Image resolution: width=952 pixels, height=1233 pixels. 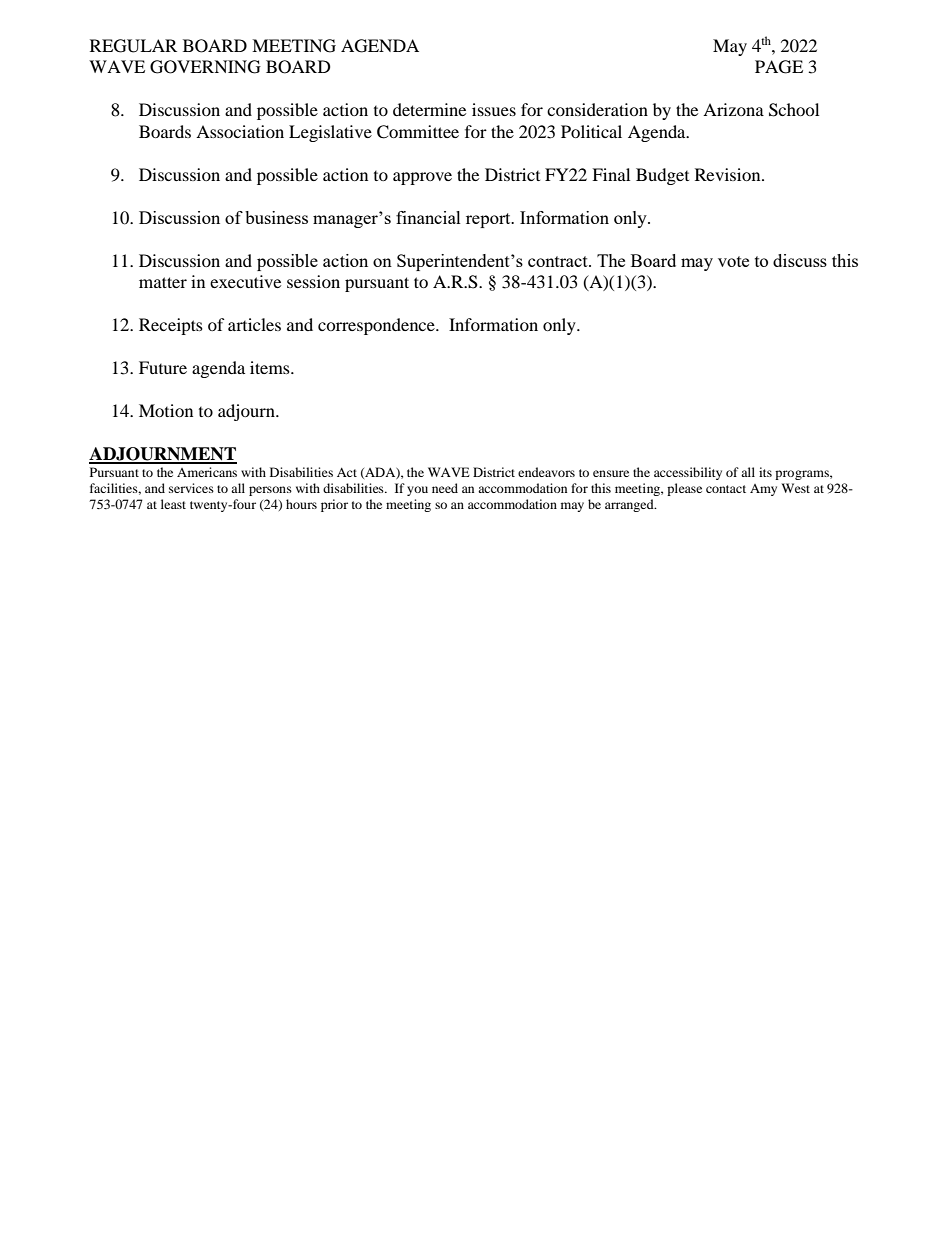 I want to click on issues, so click(x=494, y=109).
